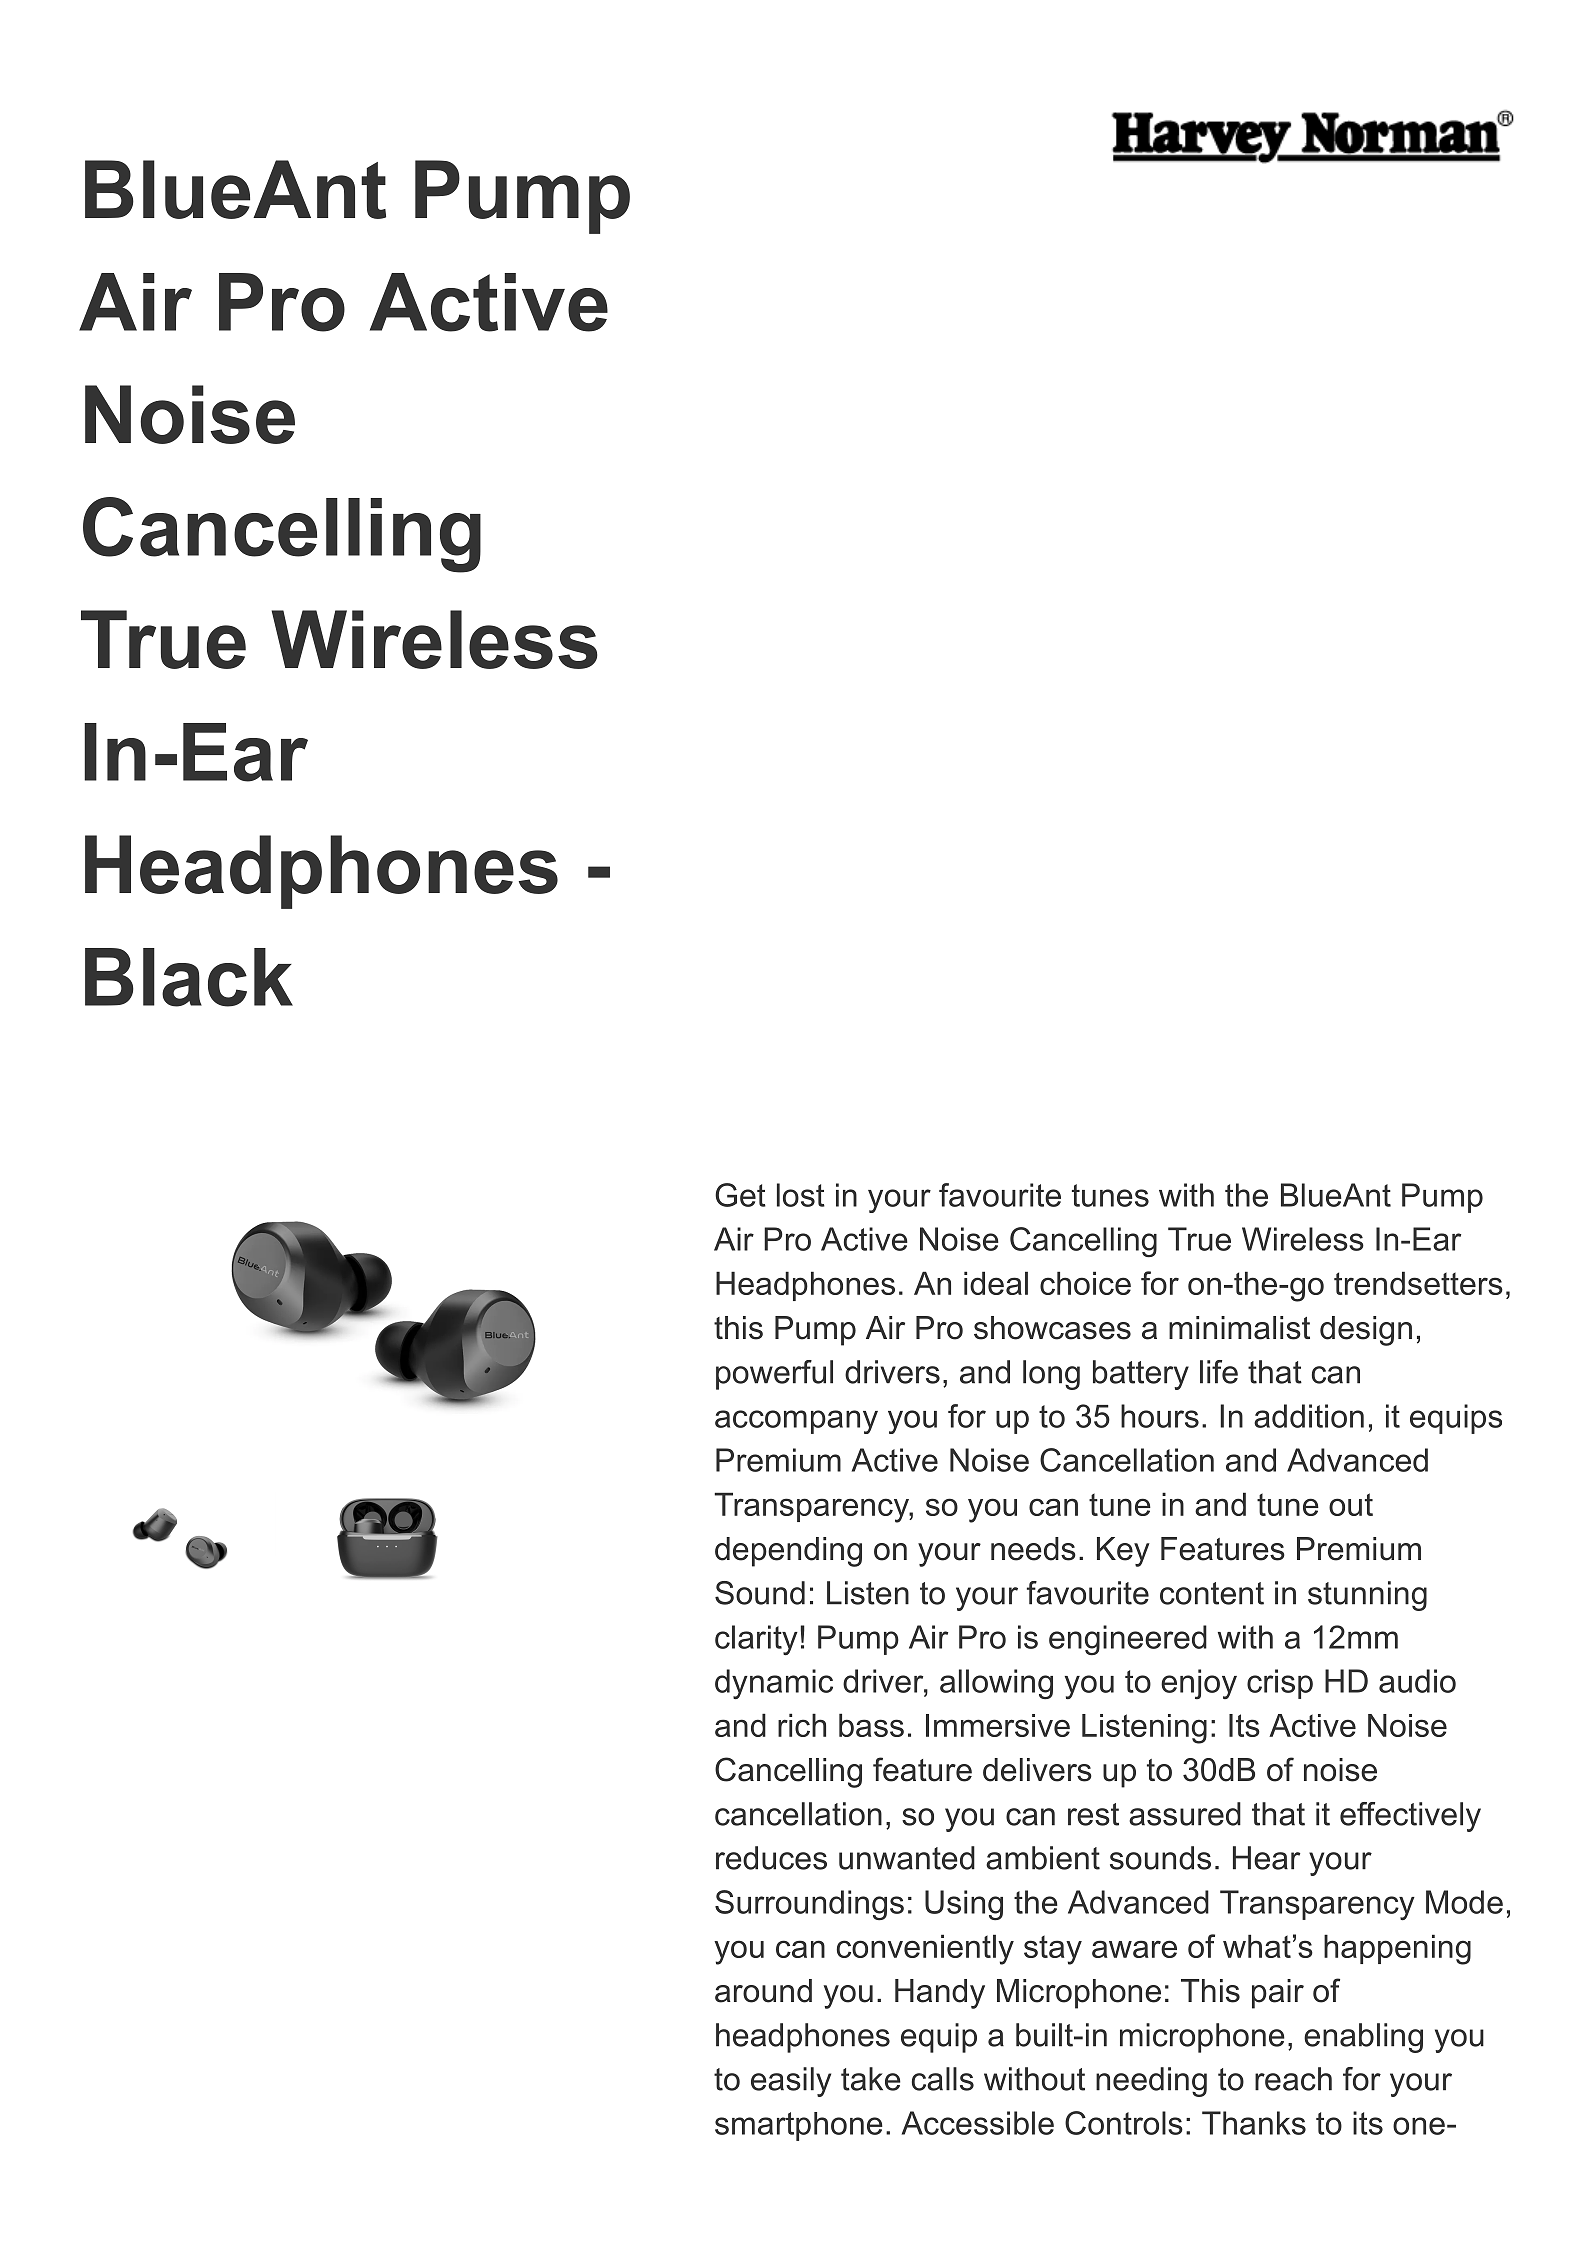 The image size is (1590, 2247). Describe the element at coordinates (1280, 1684) in the page. I see `crisp` at that location.
